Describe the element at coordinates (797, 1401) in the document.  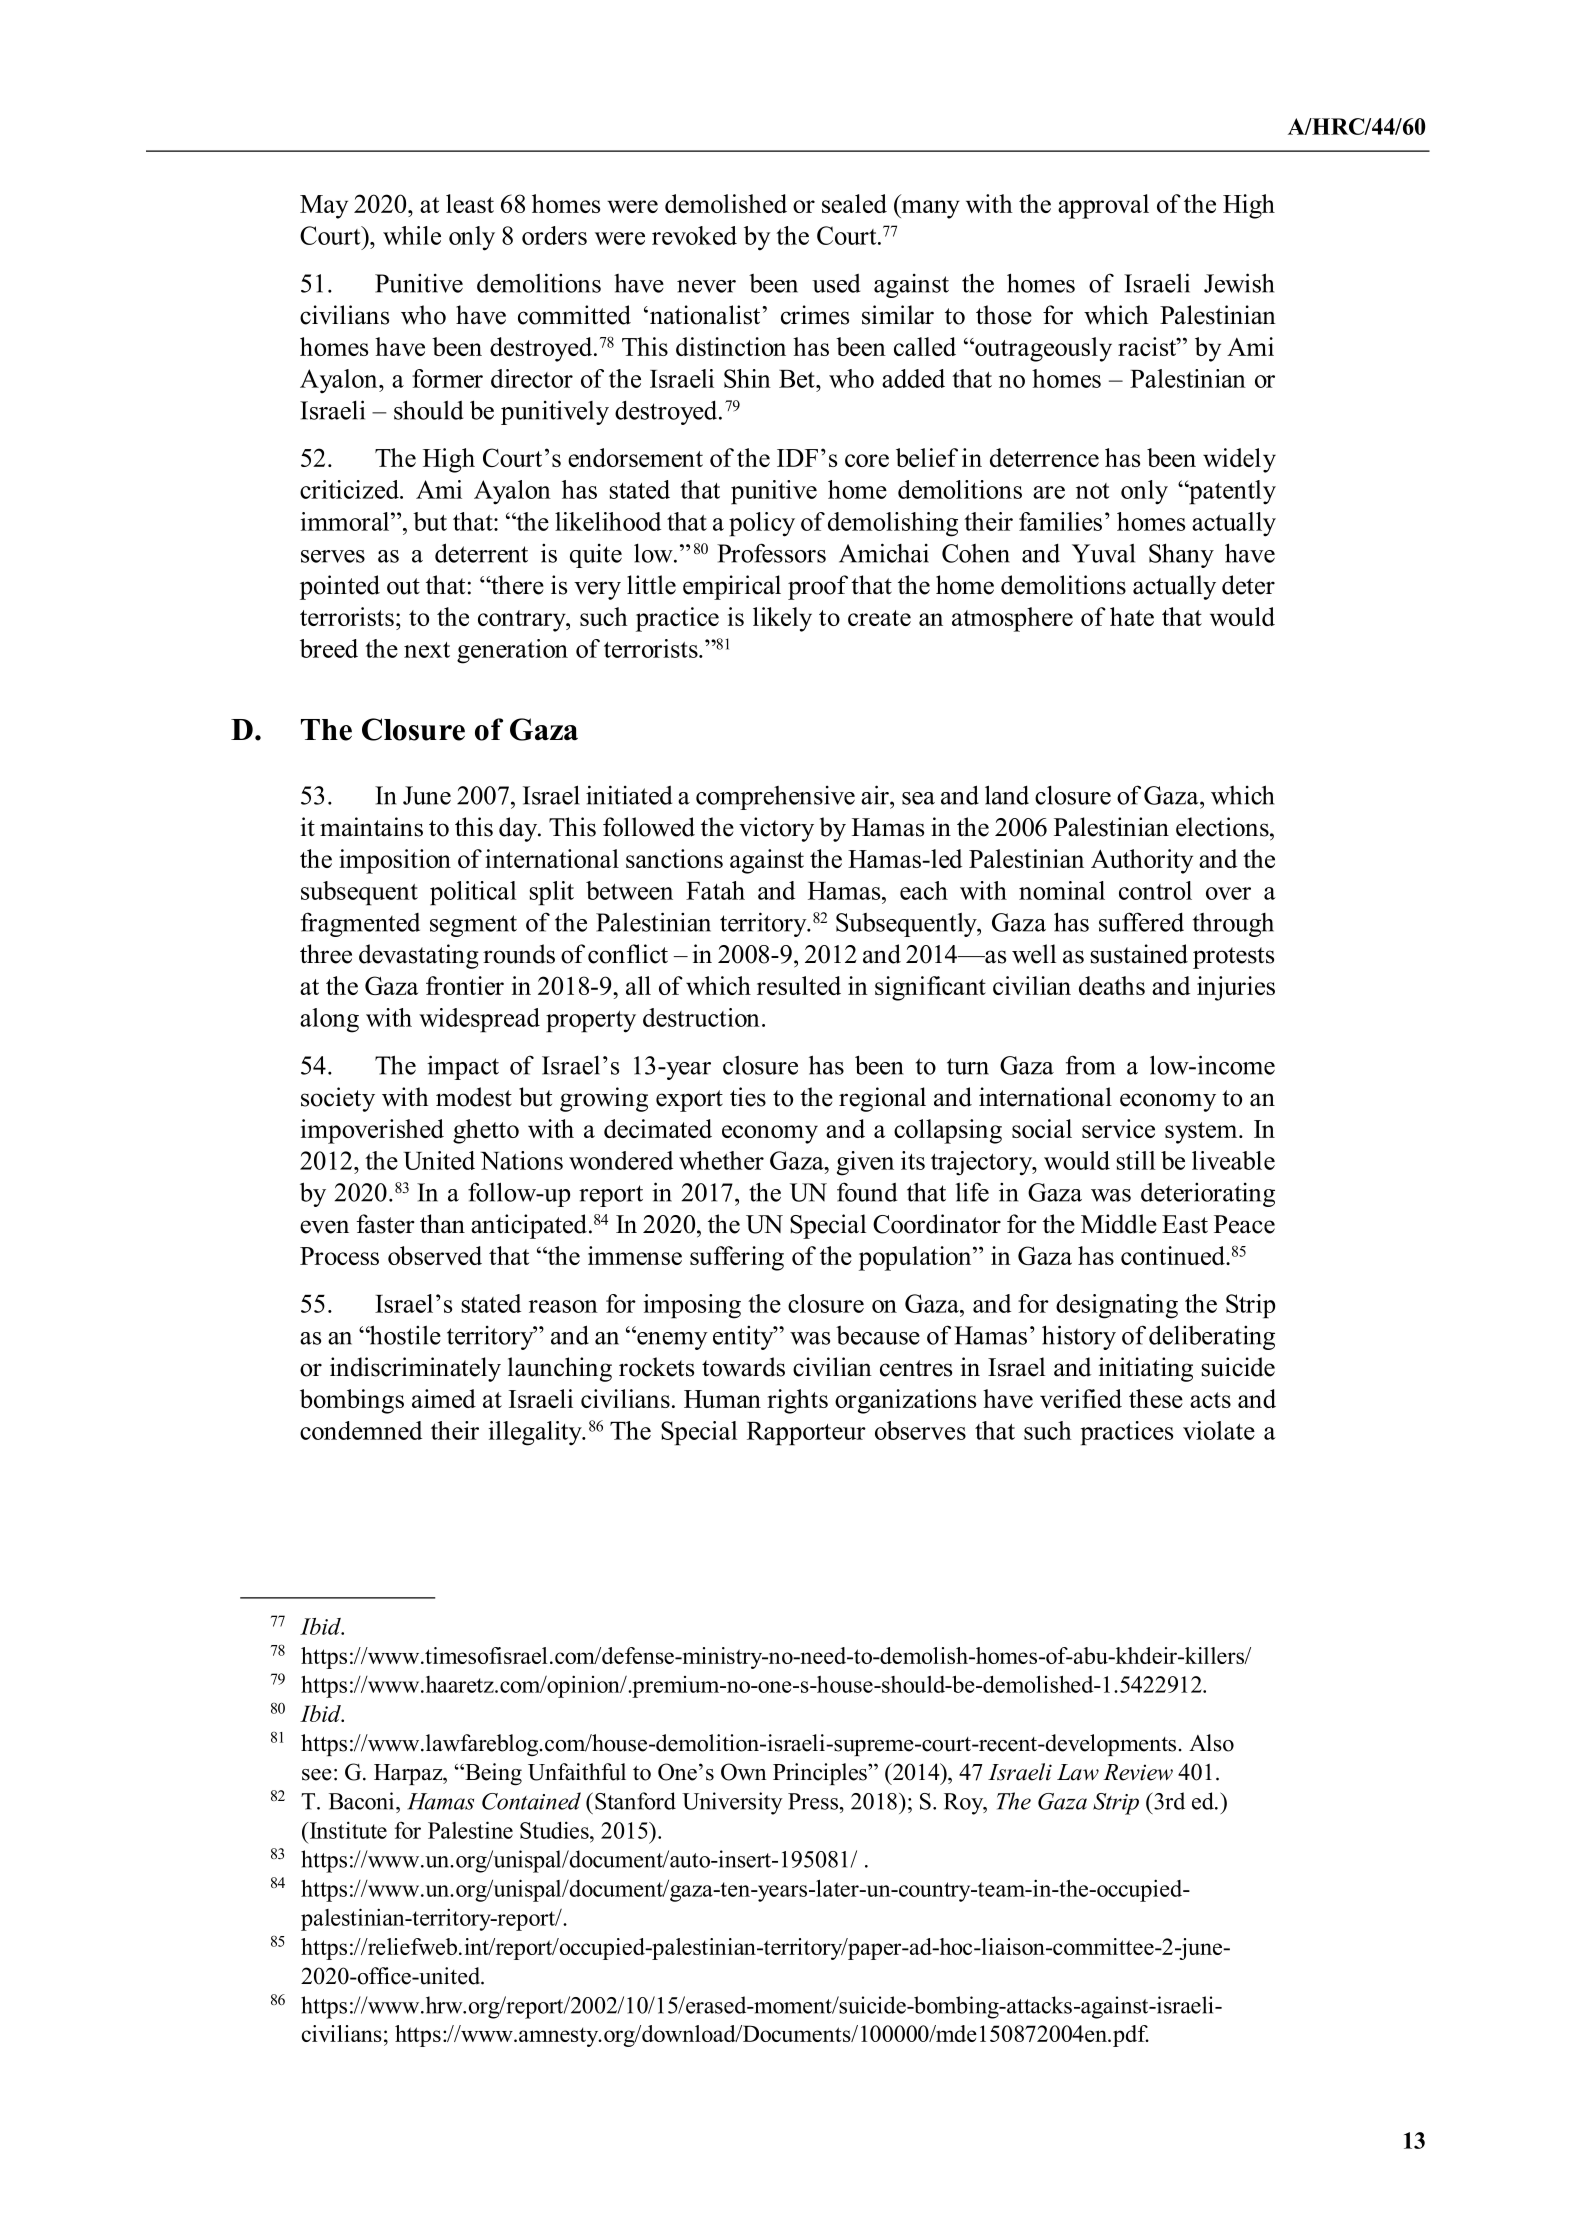
I see `rights` at that location.
